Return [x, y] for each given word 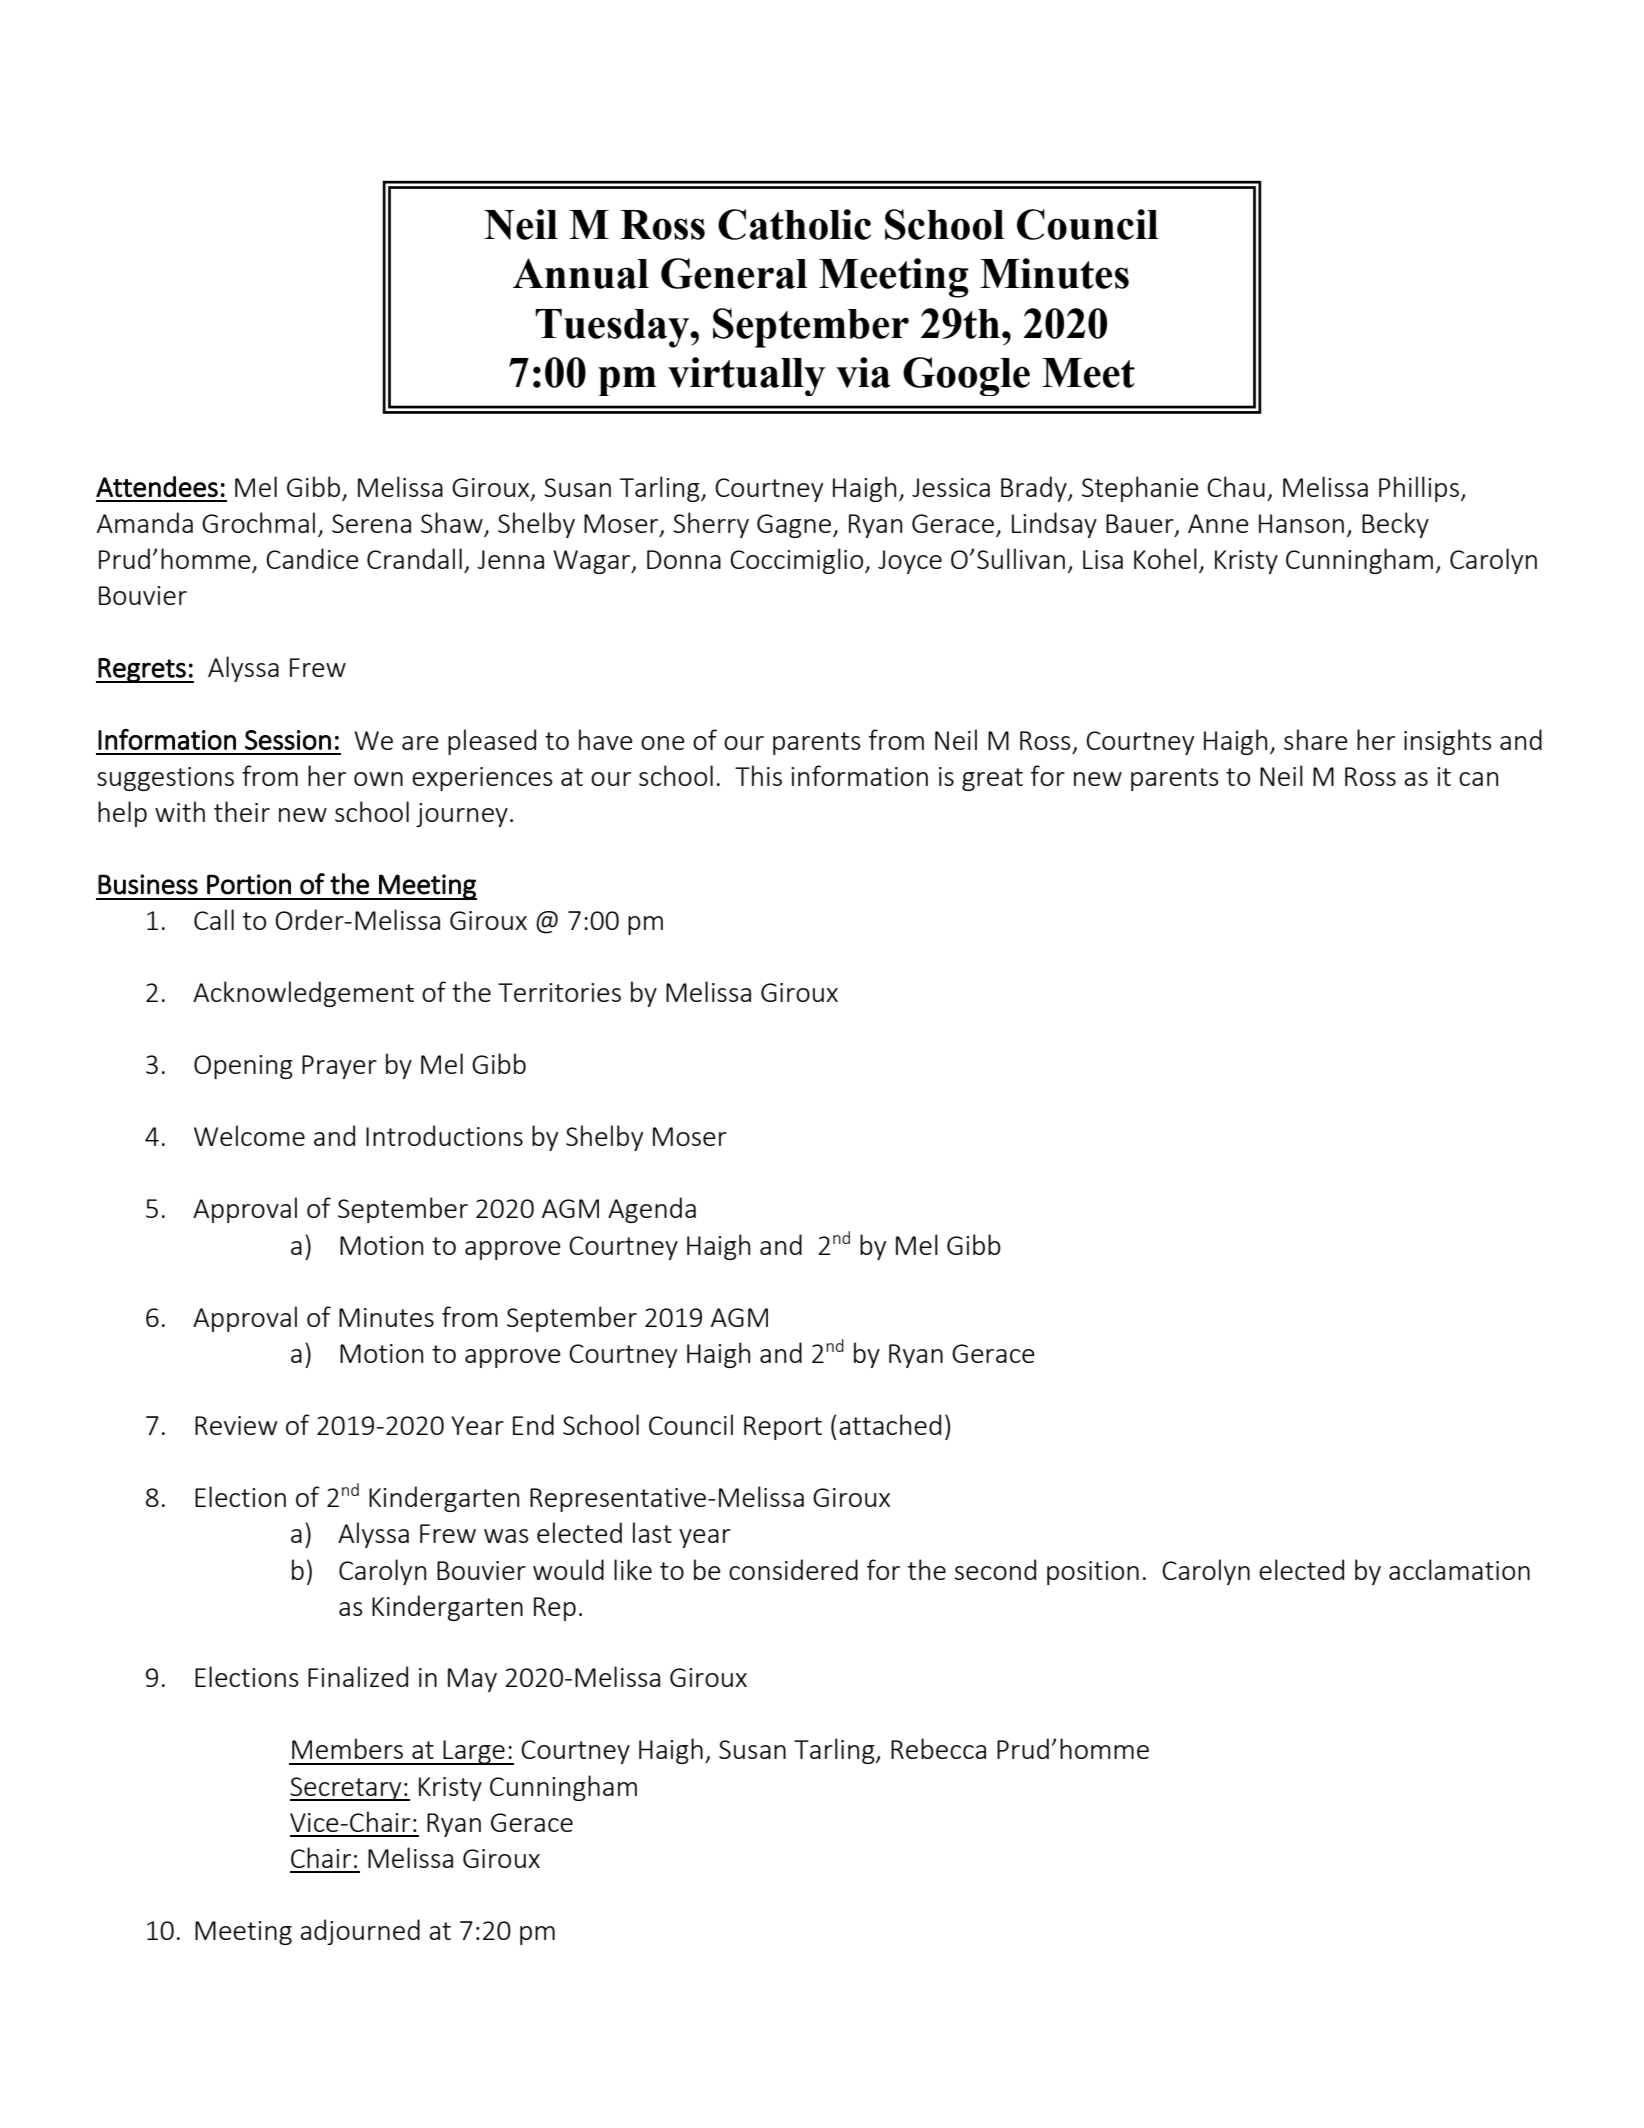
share [1316, 739]
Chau [1236, 486]
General [734, 273]
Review [236, 1425]
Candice [312, 558]
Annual [581, 273]
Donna [684, 559]
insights [1448, 742]
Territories [559, 992]
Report [783, 1428]
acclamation [1459, 1569]
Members [347, 1748]
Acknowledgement [303, 994]
